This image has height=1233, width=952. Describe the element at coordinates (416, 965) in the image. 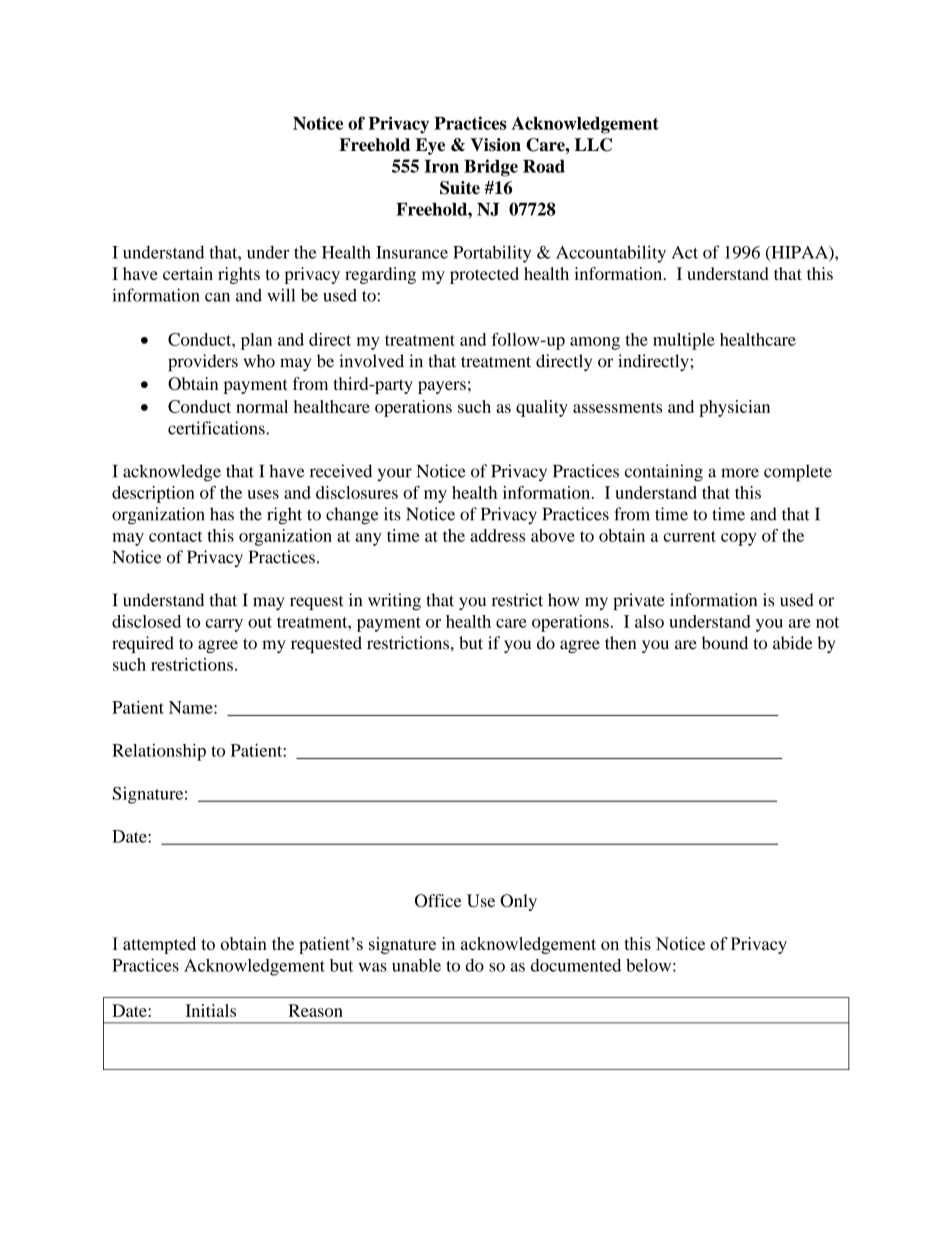

I see `unable` at that location.
